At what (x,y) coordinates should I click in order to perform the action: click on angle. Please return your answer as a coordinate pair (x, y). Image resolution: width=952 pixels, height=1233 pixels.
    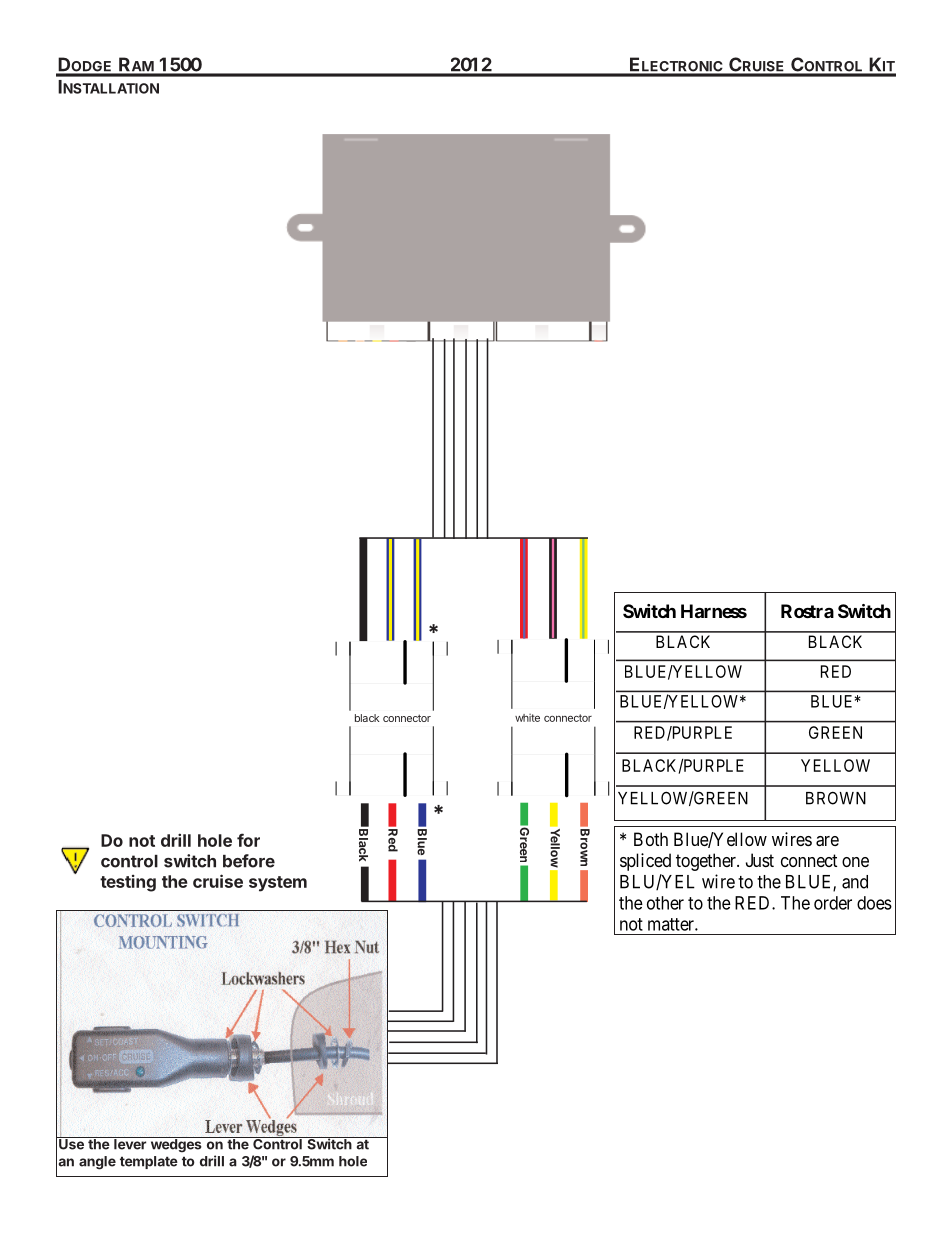
    Looking at the image, I should click on (97, 1163).
